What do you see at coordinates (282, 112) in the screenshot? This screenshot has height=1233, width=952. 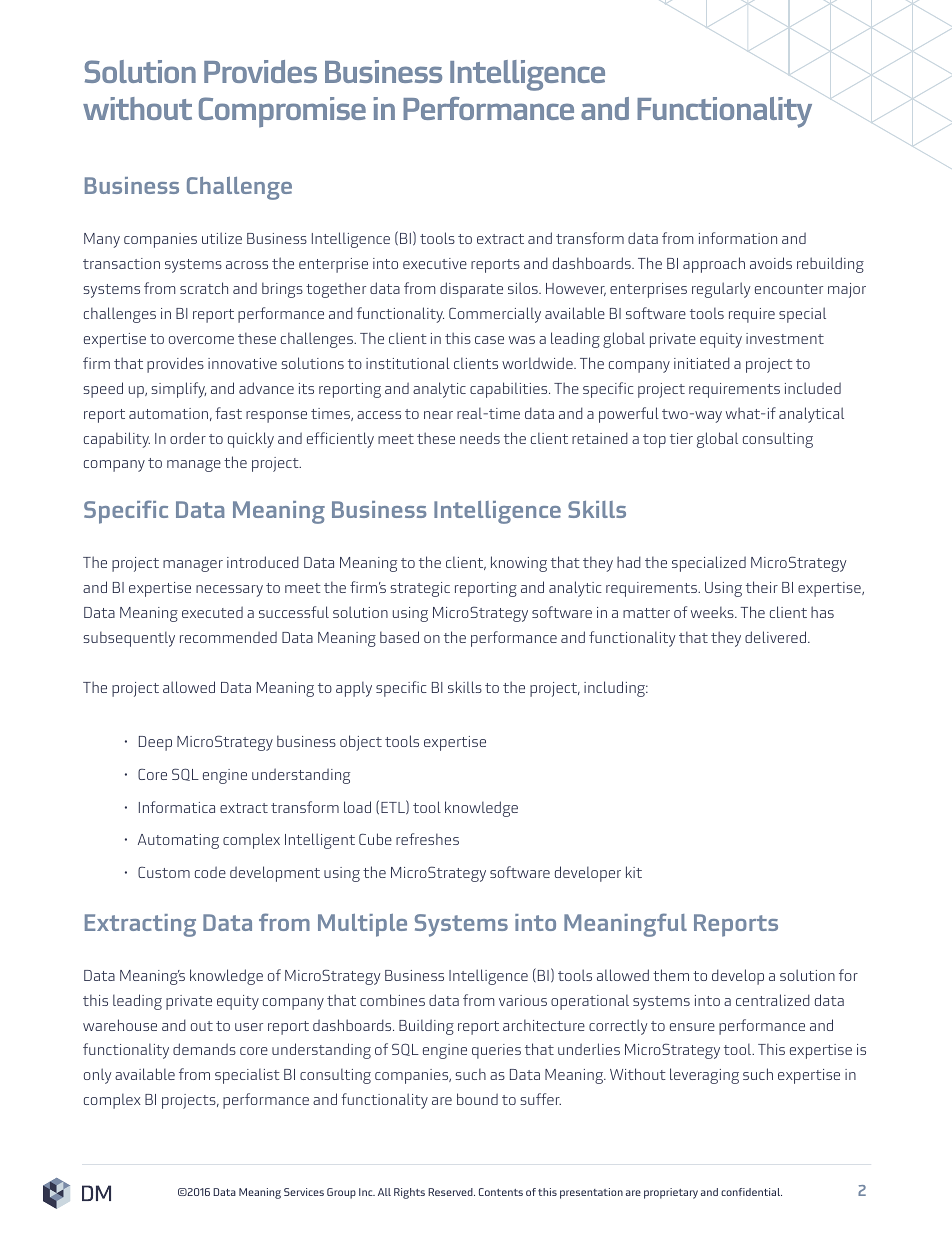 I see `Compromise` at bounding box center [282, 112].
